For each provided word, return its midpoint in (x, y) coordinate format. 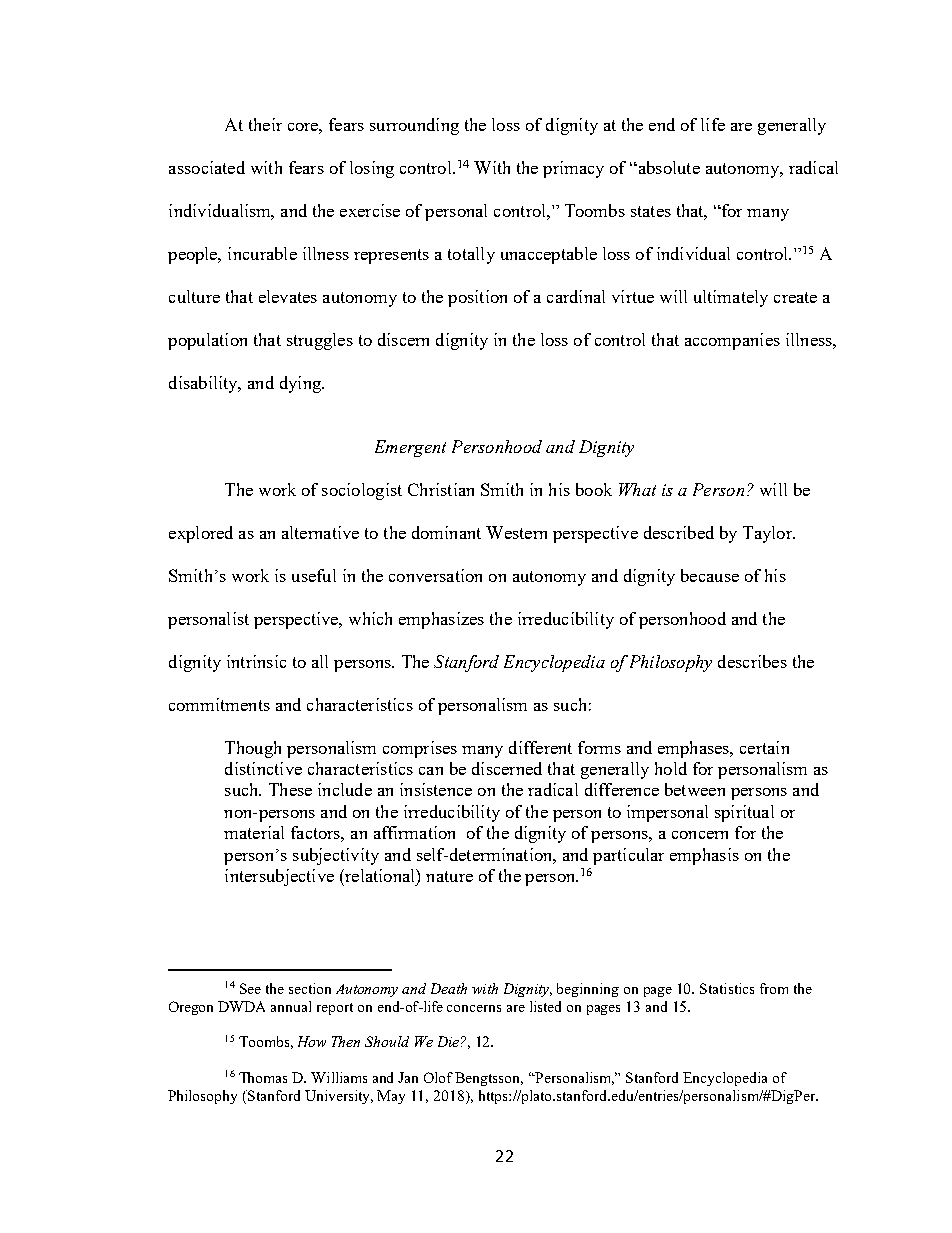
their (265, 124)
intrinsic (256, 661)
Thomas (263, 1077)
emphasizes (441, 620)
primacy (573, 169)
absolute (668, 167)
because (710, 575)
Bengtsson (489, 1079)
